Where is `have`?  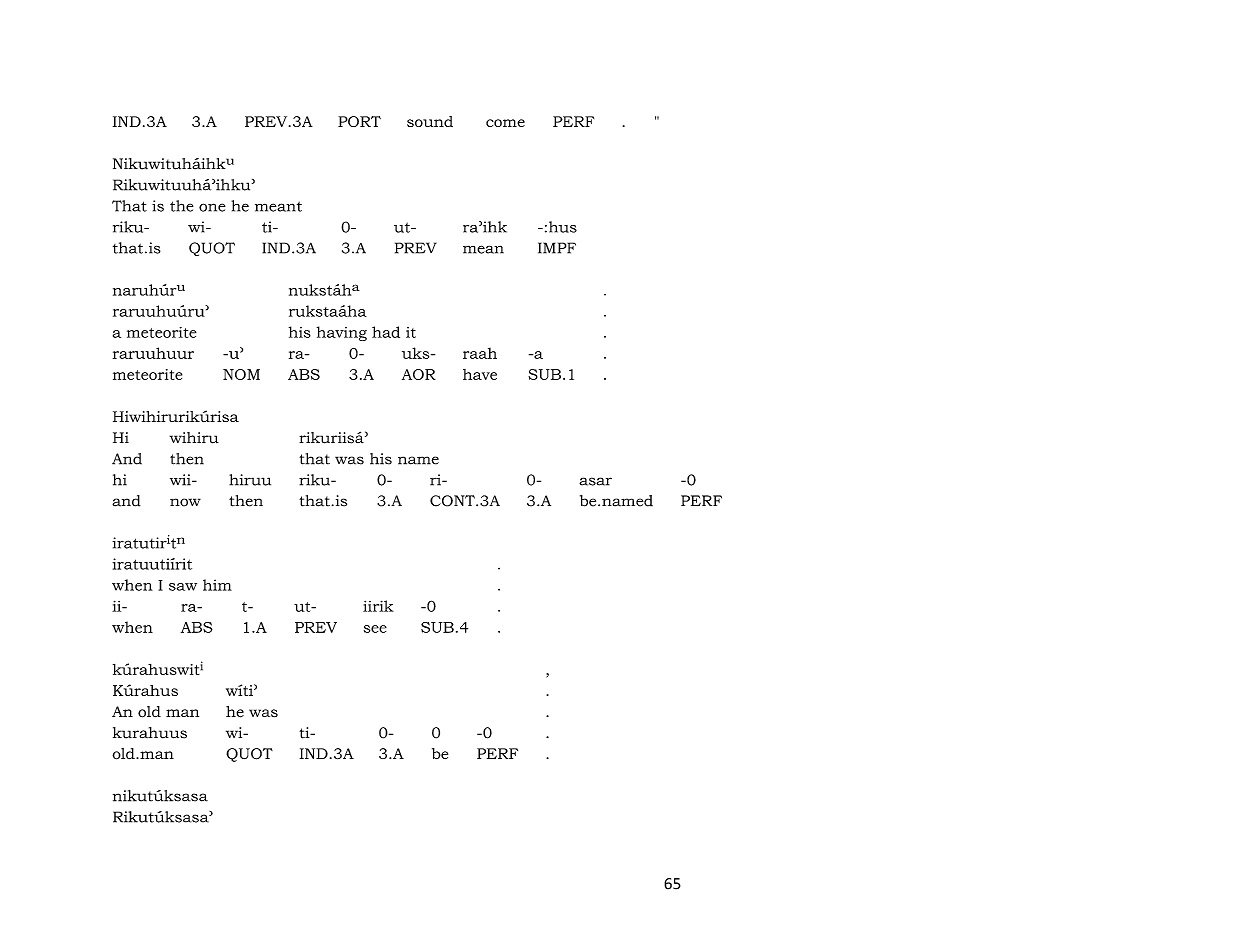 have is located at coordinates (480, 374).
